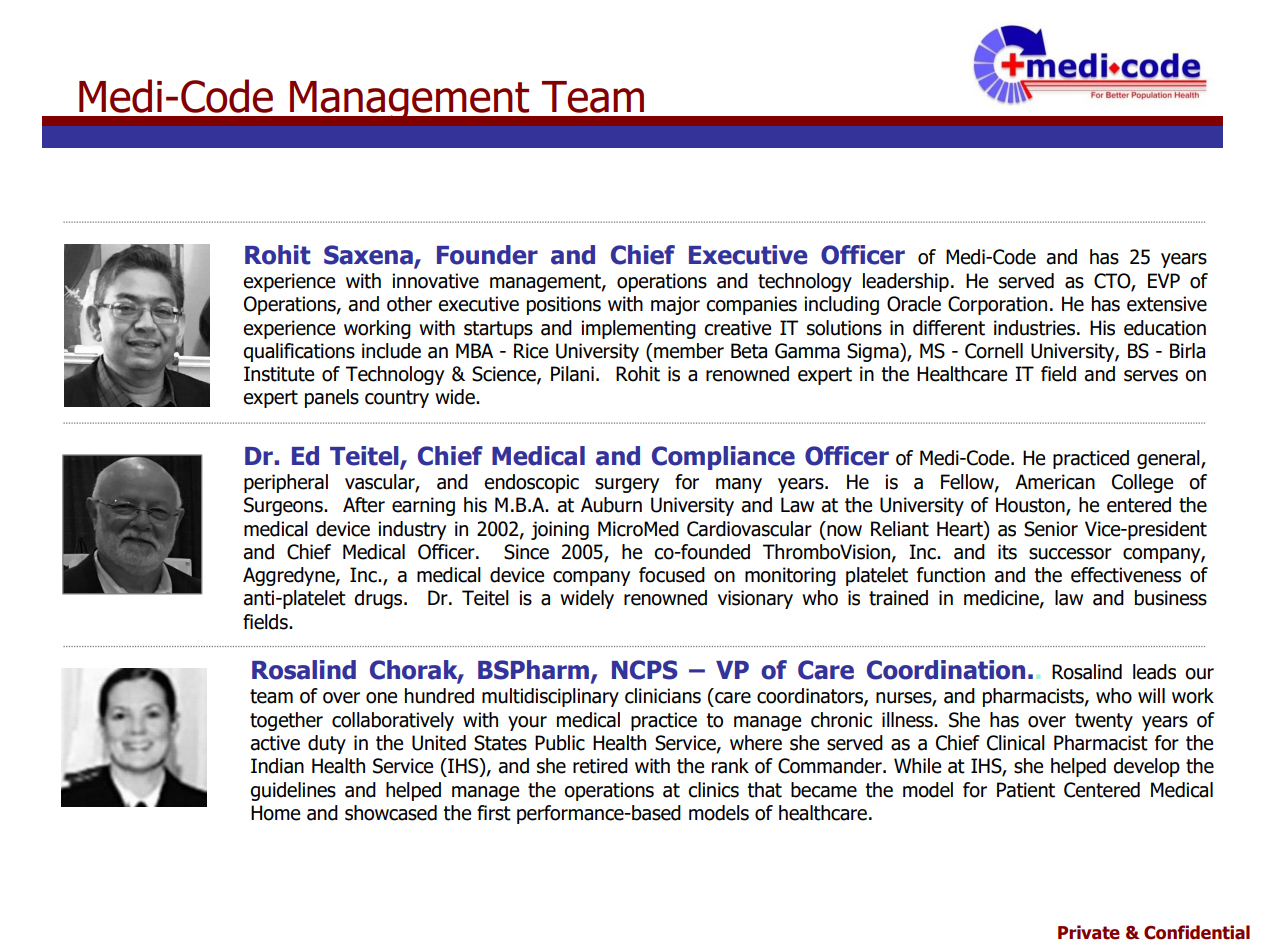 This image has height=952, width=1270. I want to click on innovative, so click(435, 281).
